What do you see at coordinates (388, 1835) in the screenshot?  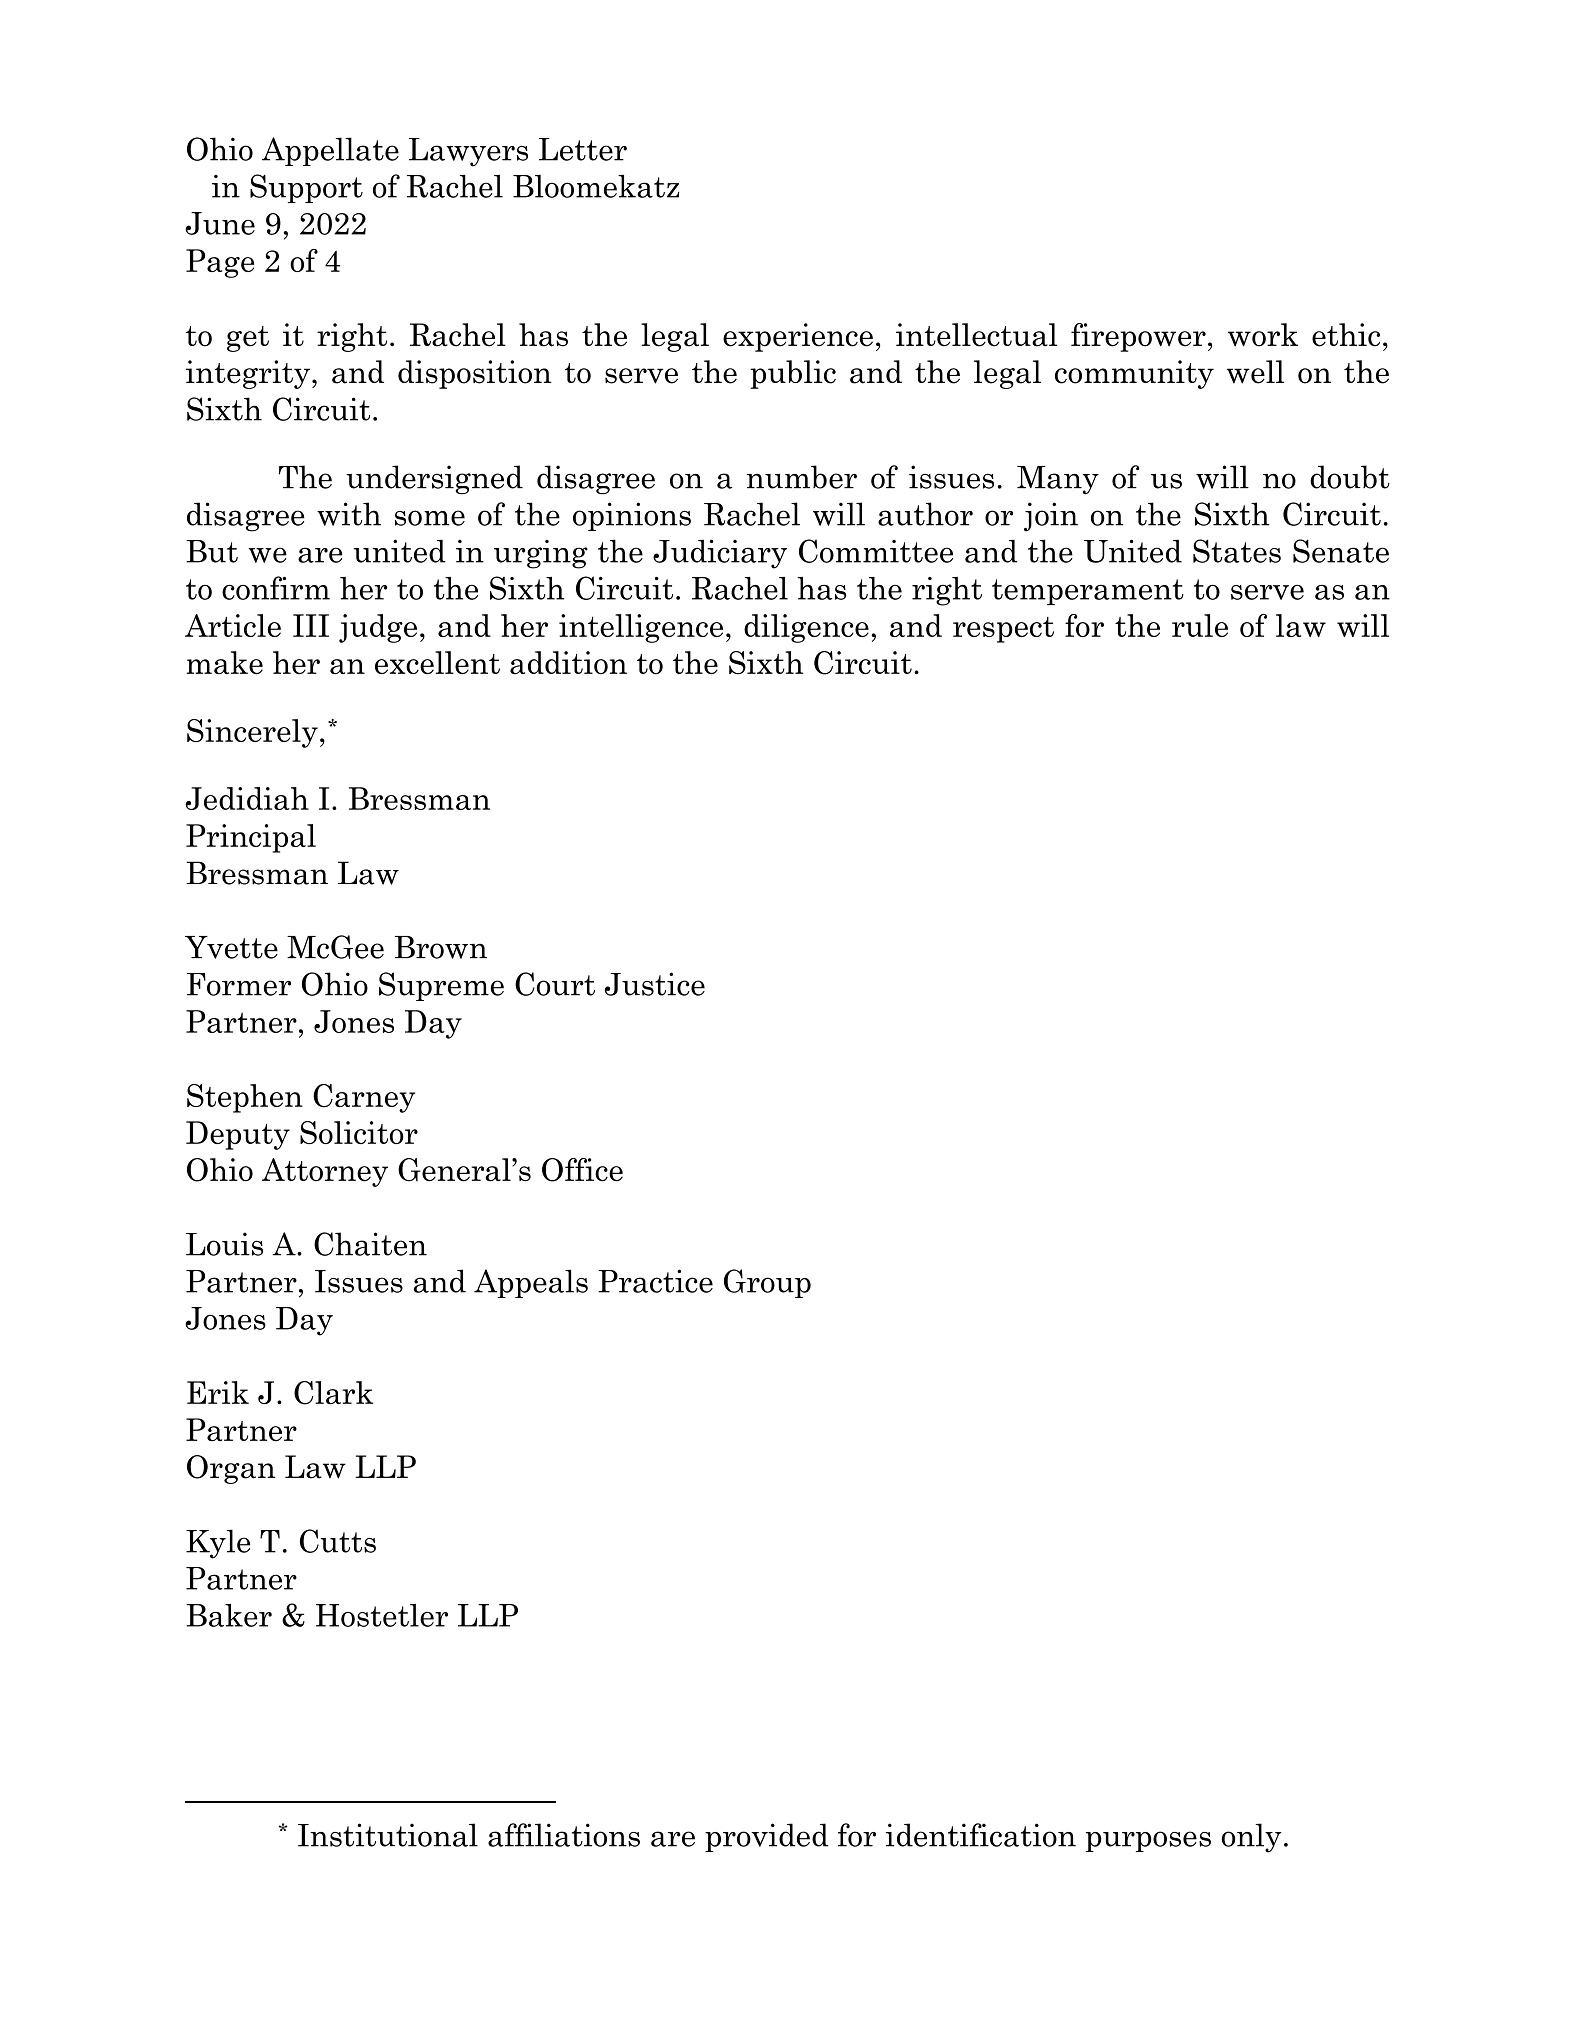 I see `Institutional` at bounding box center [388, 1835].
